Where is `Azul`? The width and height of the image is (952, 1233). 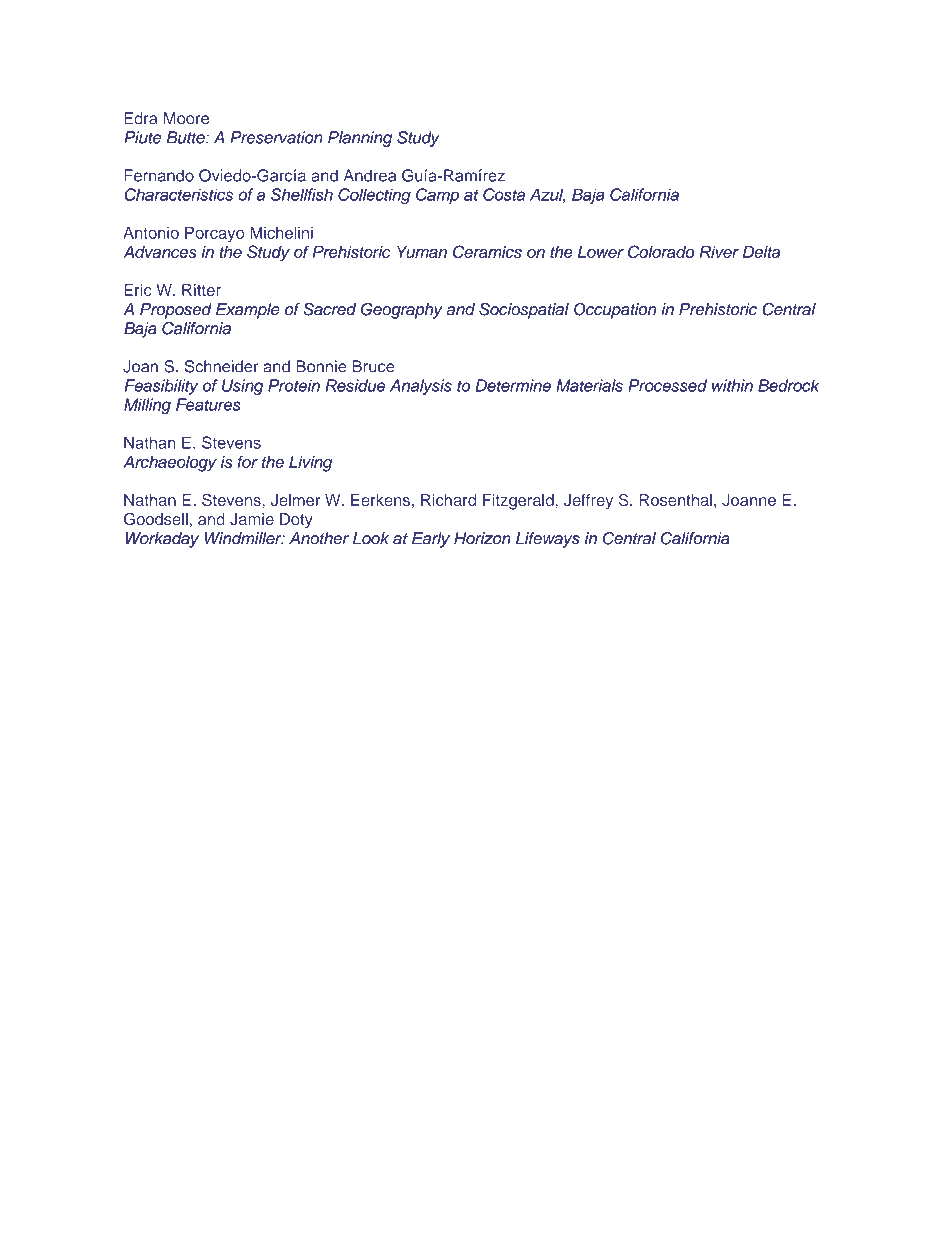 Azul is located at coordinates (547, 195).
